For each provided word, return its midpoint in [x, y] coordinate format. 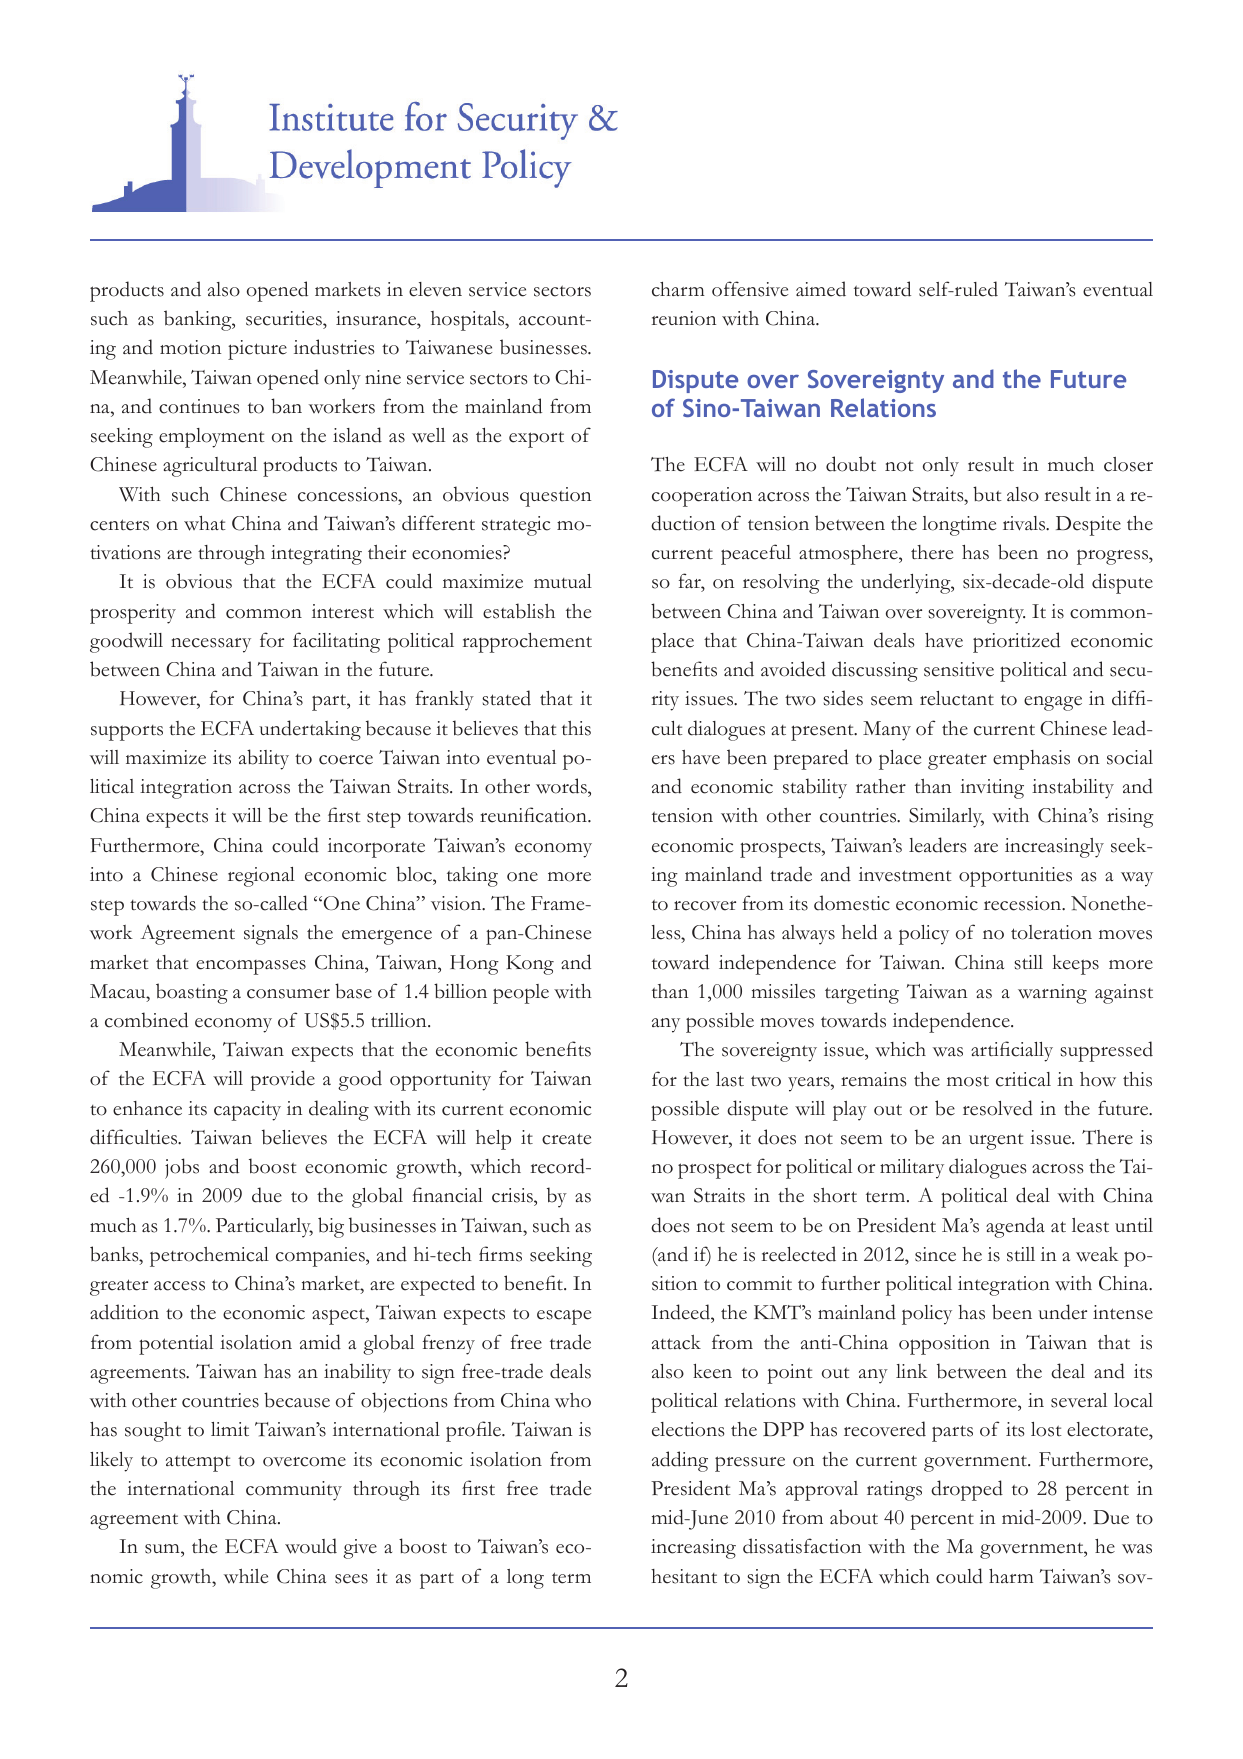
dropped [967, 1490]
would [311, 1546]
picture [257, 350]
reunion [684, 318]
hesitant [684, 1576]
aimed [821, 289]
